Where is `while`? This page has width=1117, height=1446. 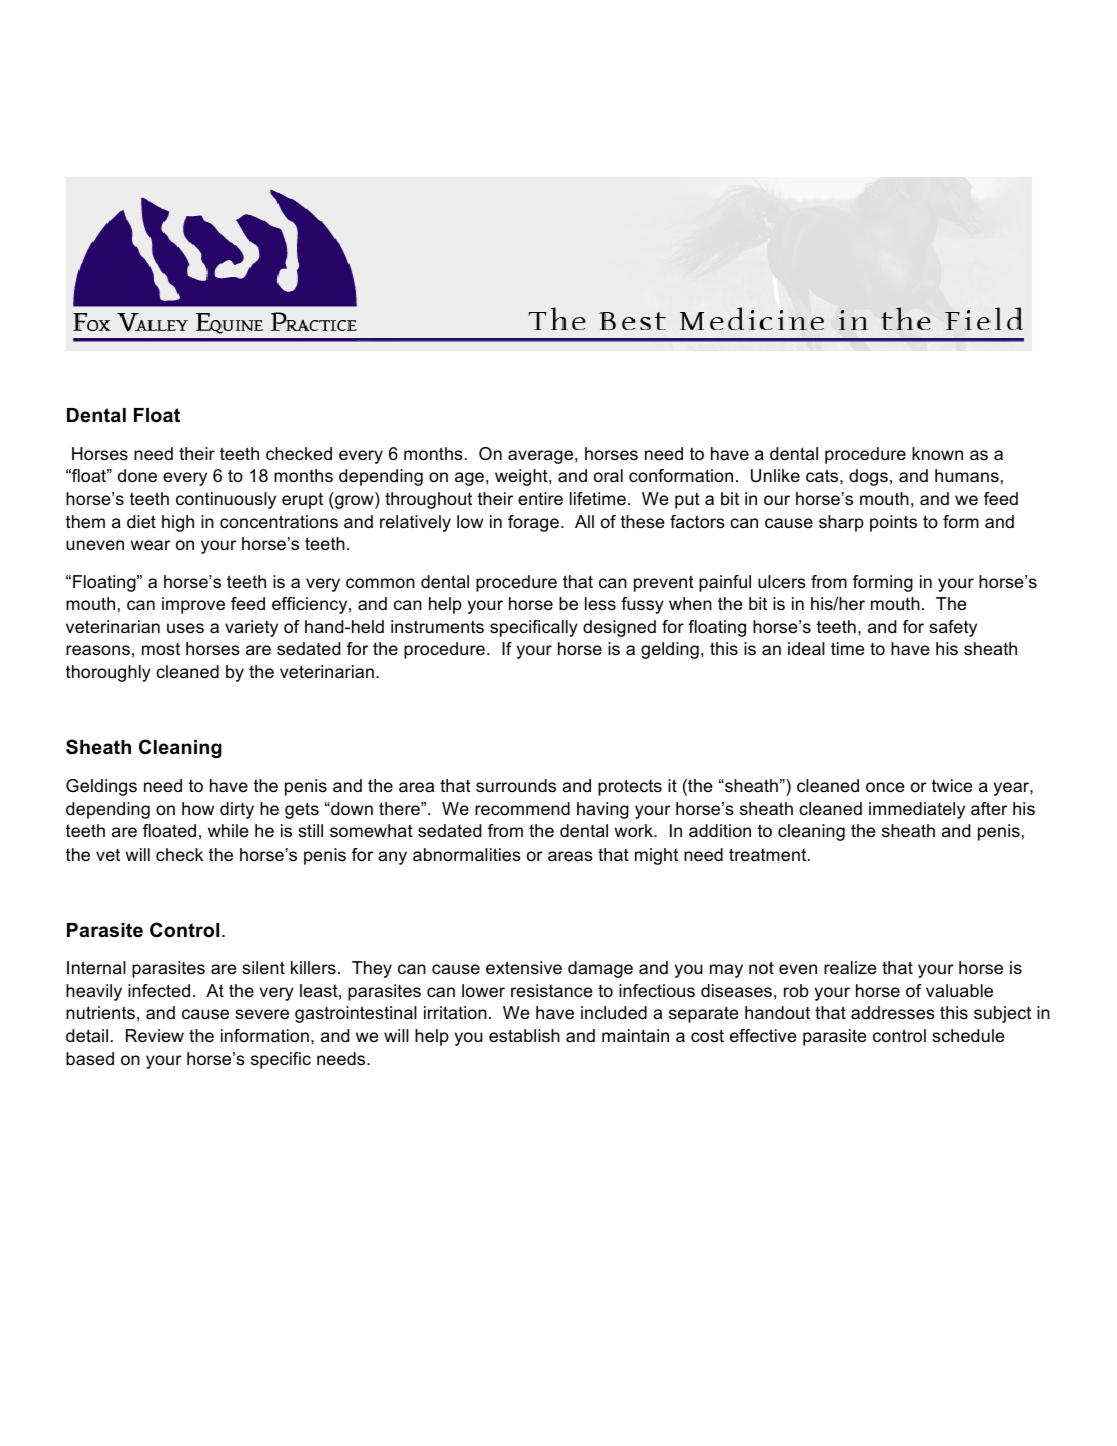 while is located at coordinates (228, 830).
